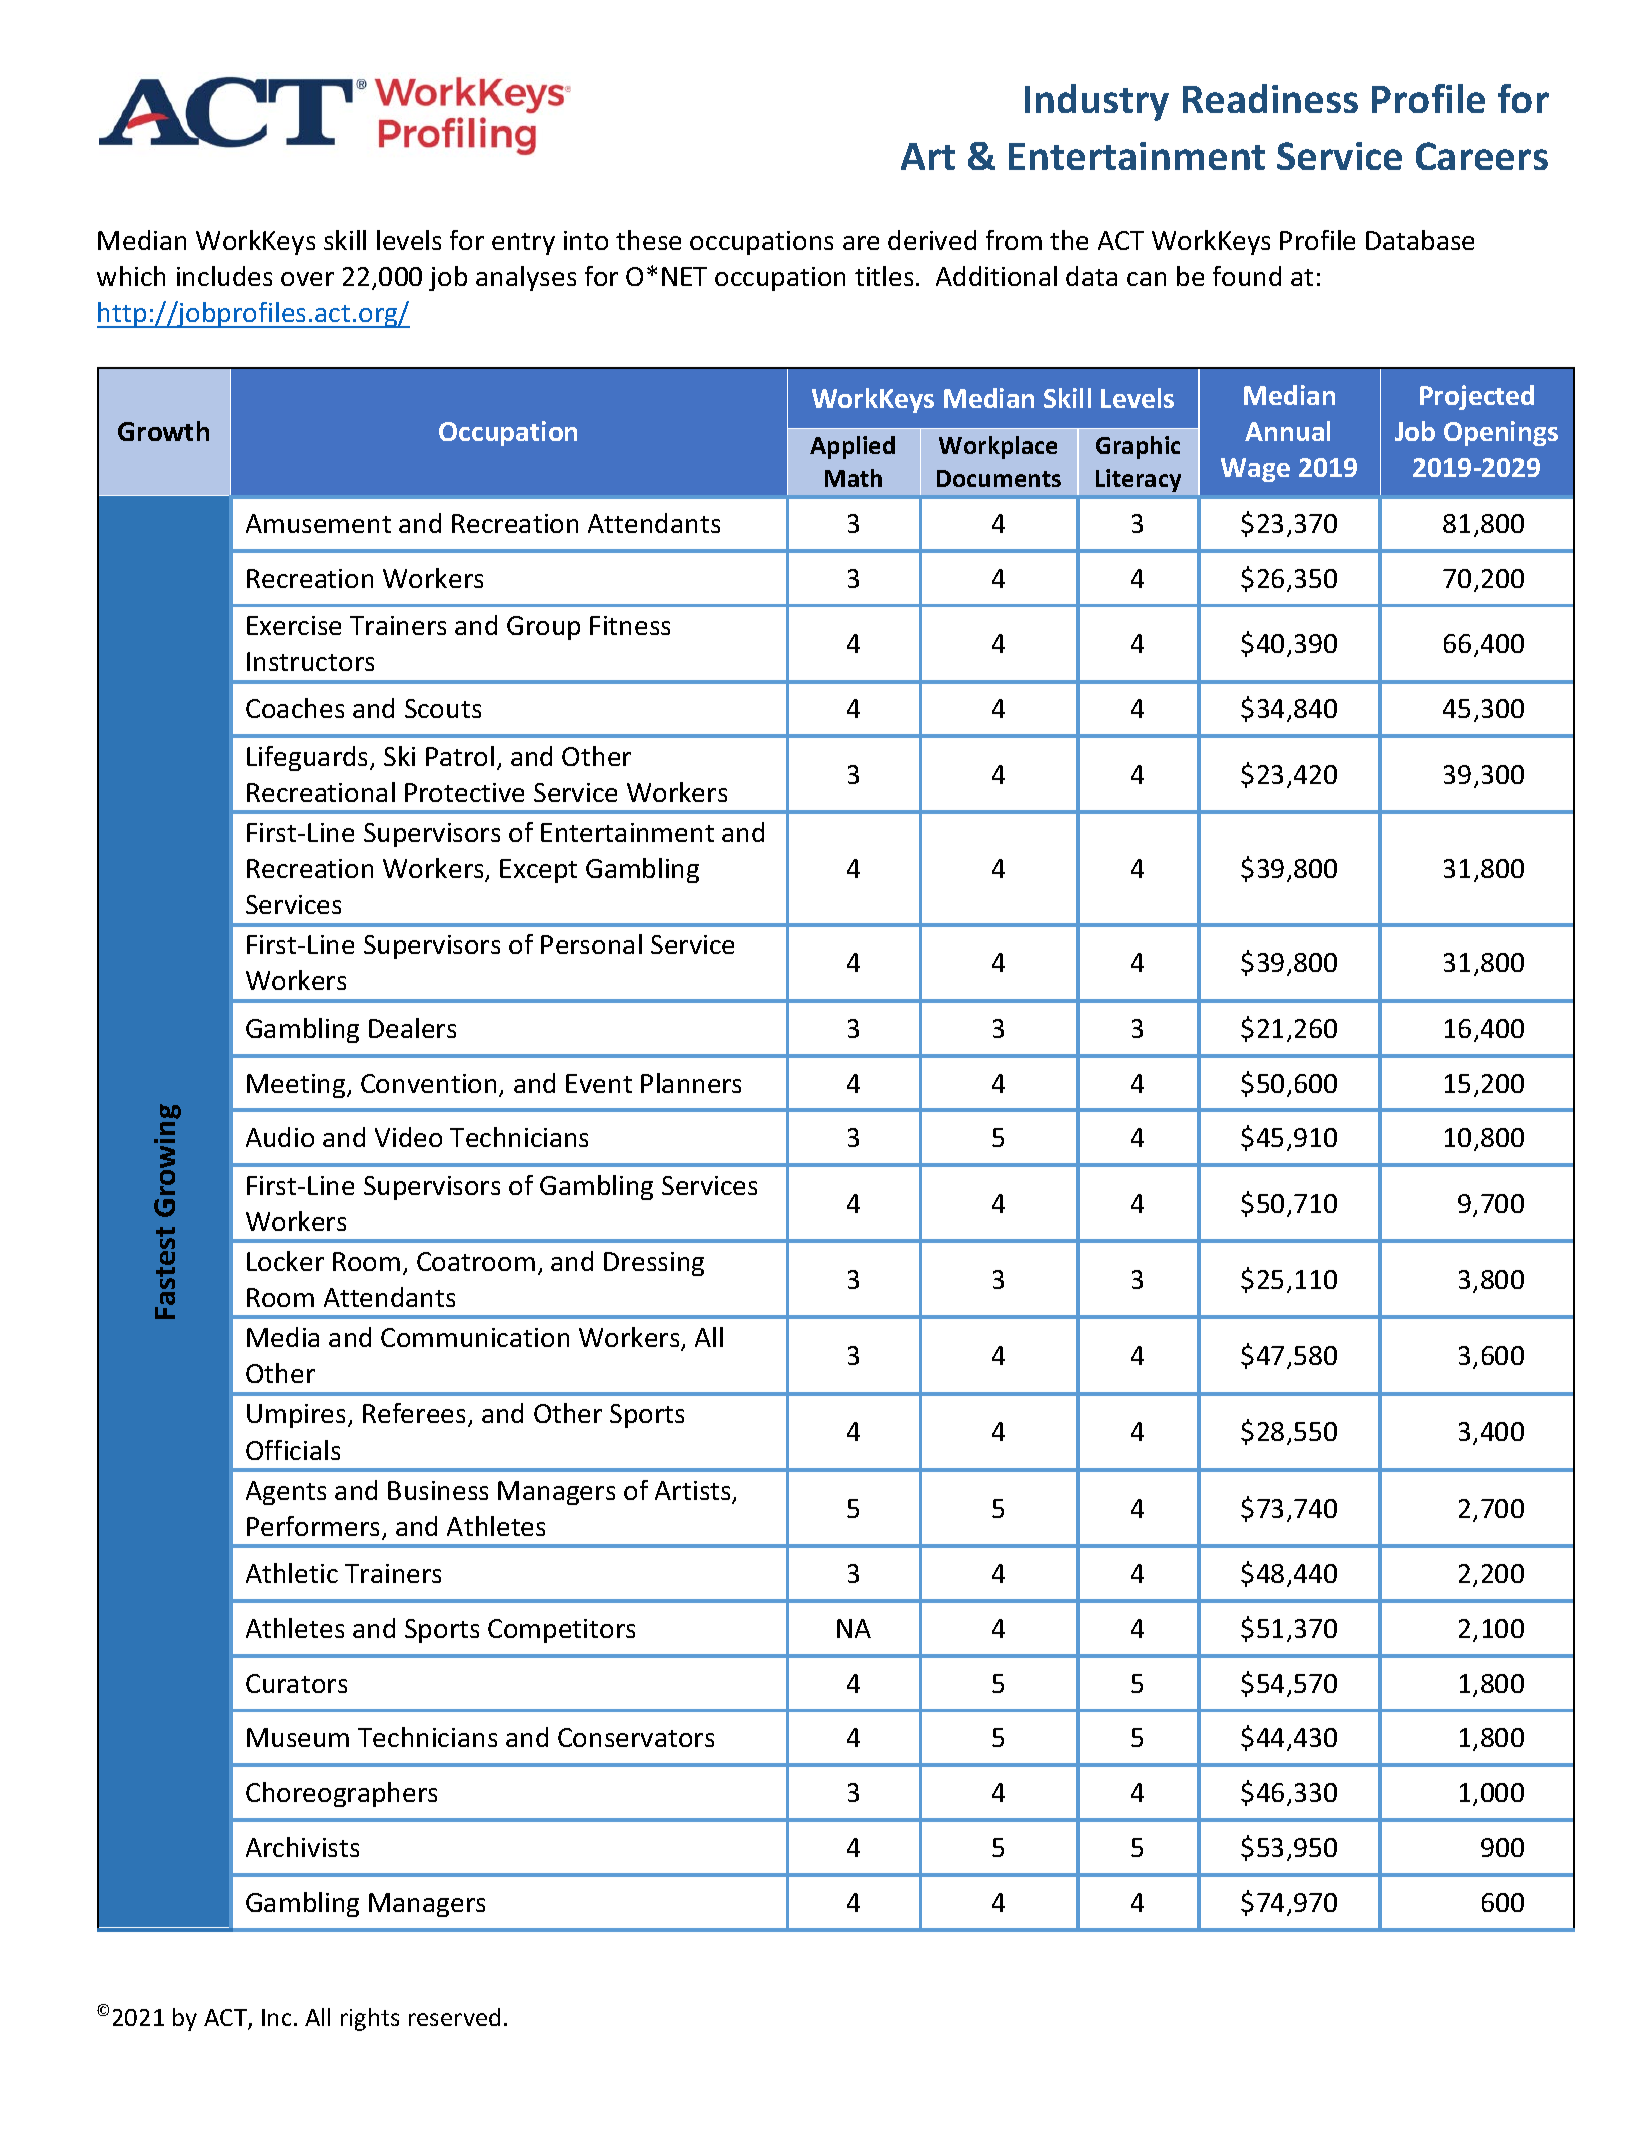 This screenshot has width=1646, height=2130. I want to click on over, so click(307, 279).
